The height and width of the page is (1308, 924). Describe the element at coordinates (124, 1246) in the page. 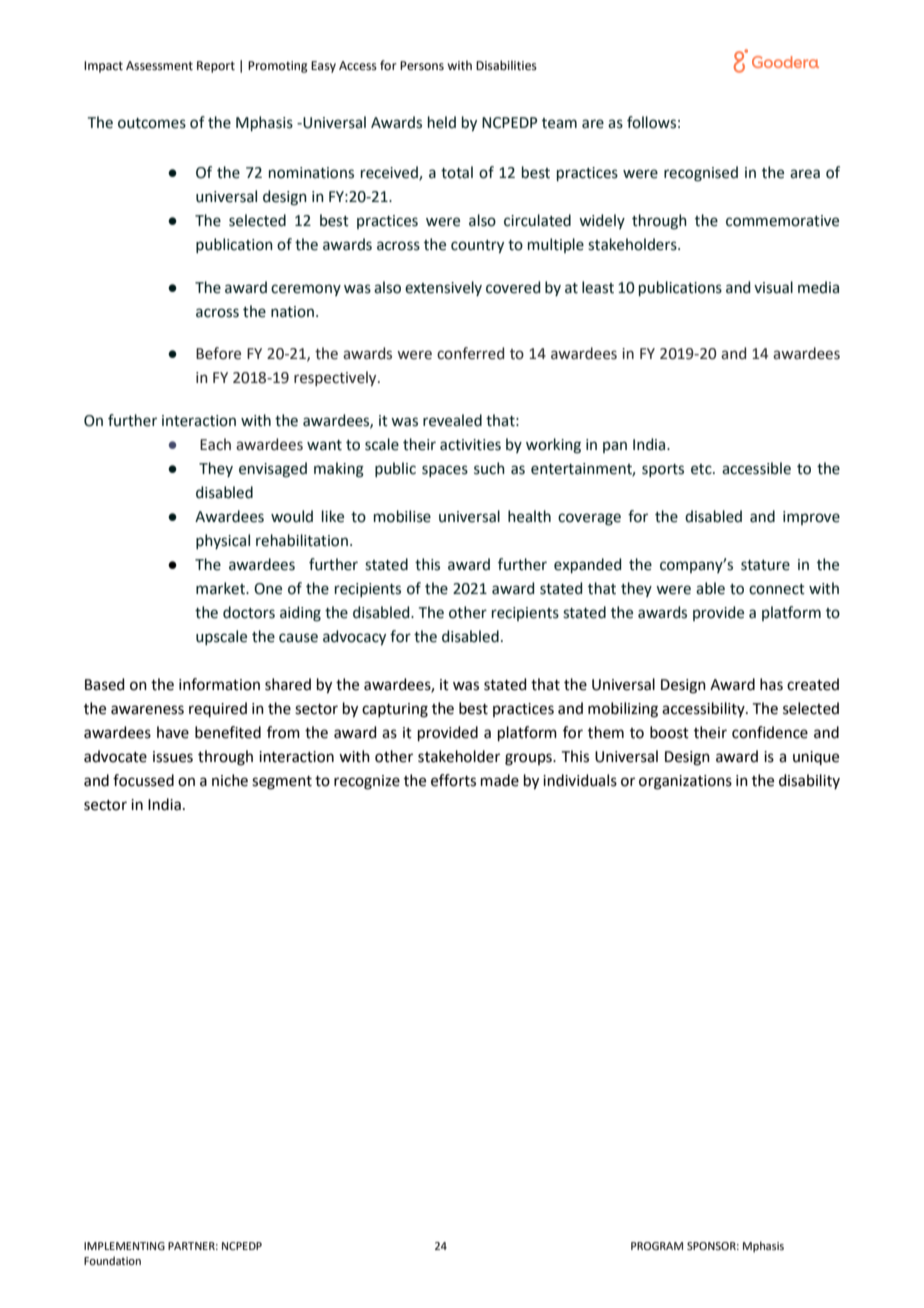

I see `IMPLEMENTING` at that location.
